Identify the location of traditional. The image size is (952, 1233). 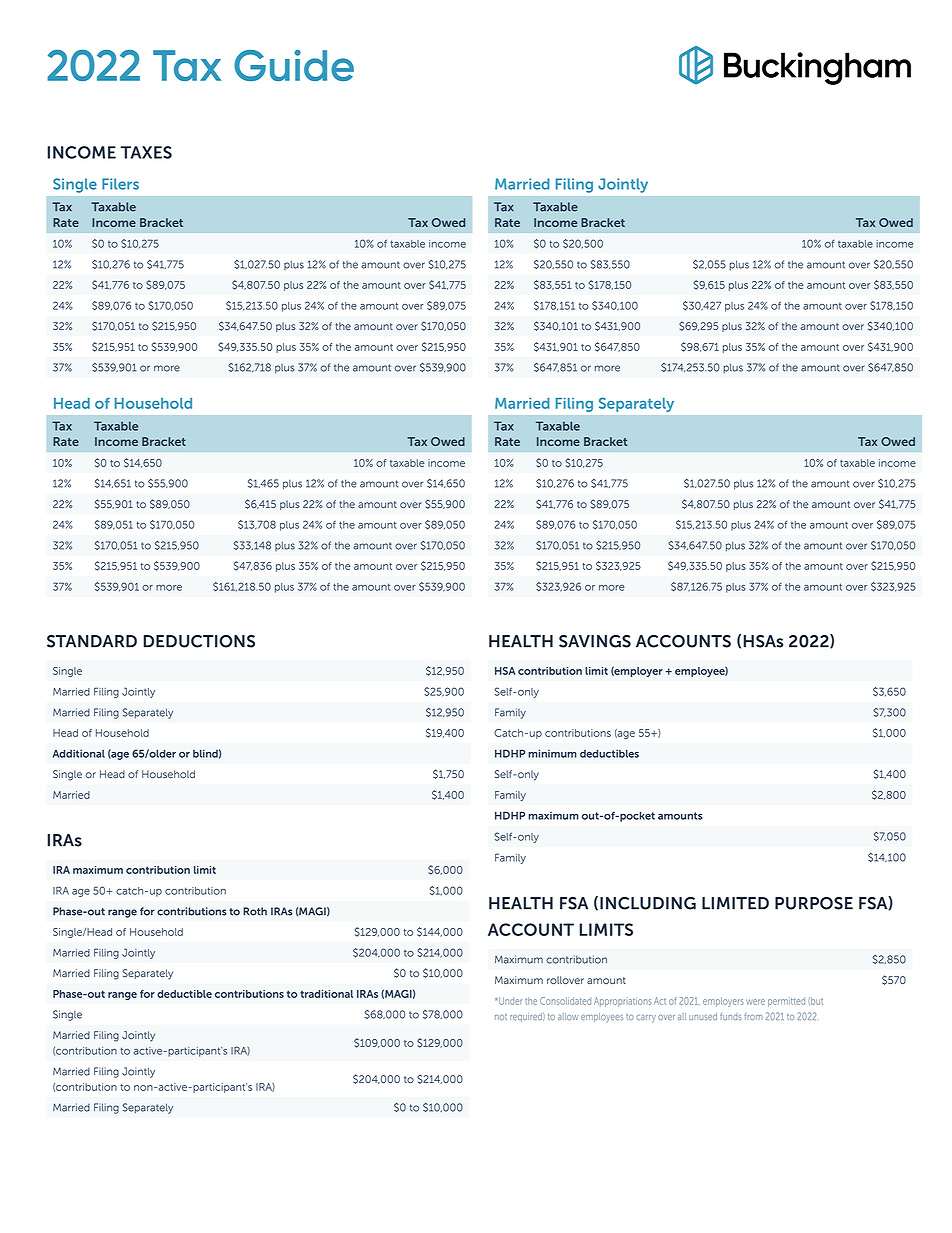
(326, 994).
